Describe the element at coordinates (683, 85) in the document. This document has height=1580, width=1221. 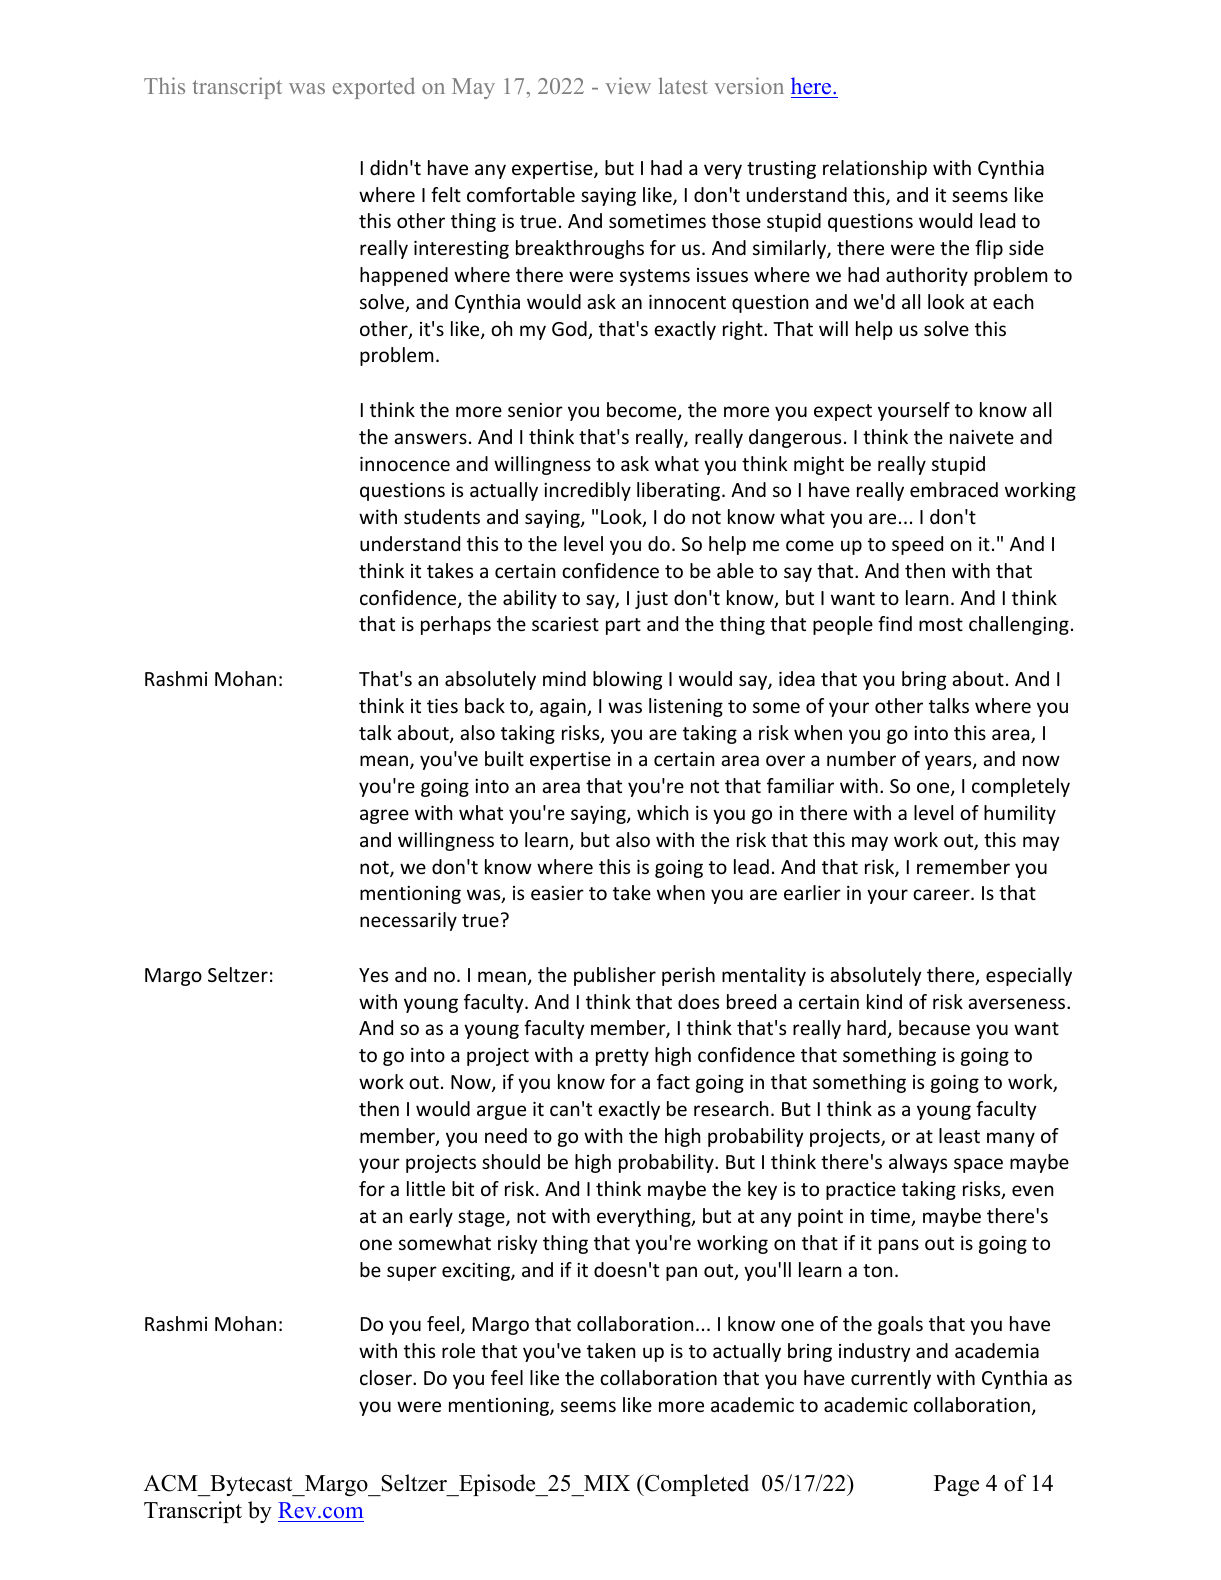
I see `latest` at that location.
